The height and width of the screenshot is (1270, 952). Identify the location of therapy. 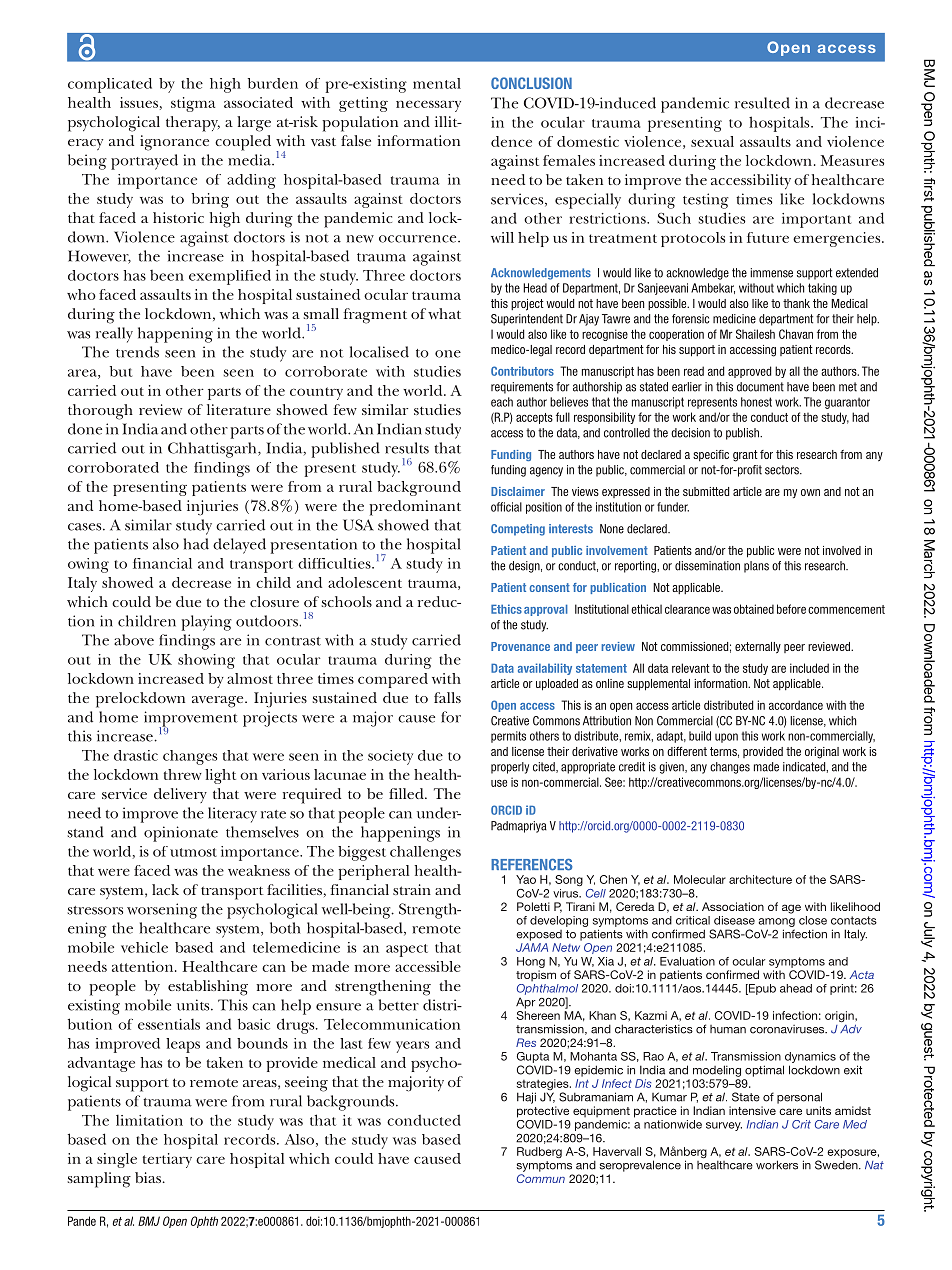
(193, 124).
